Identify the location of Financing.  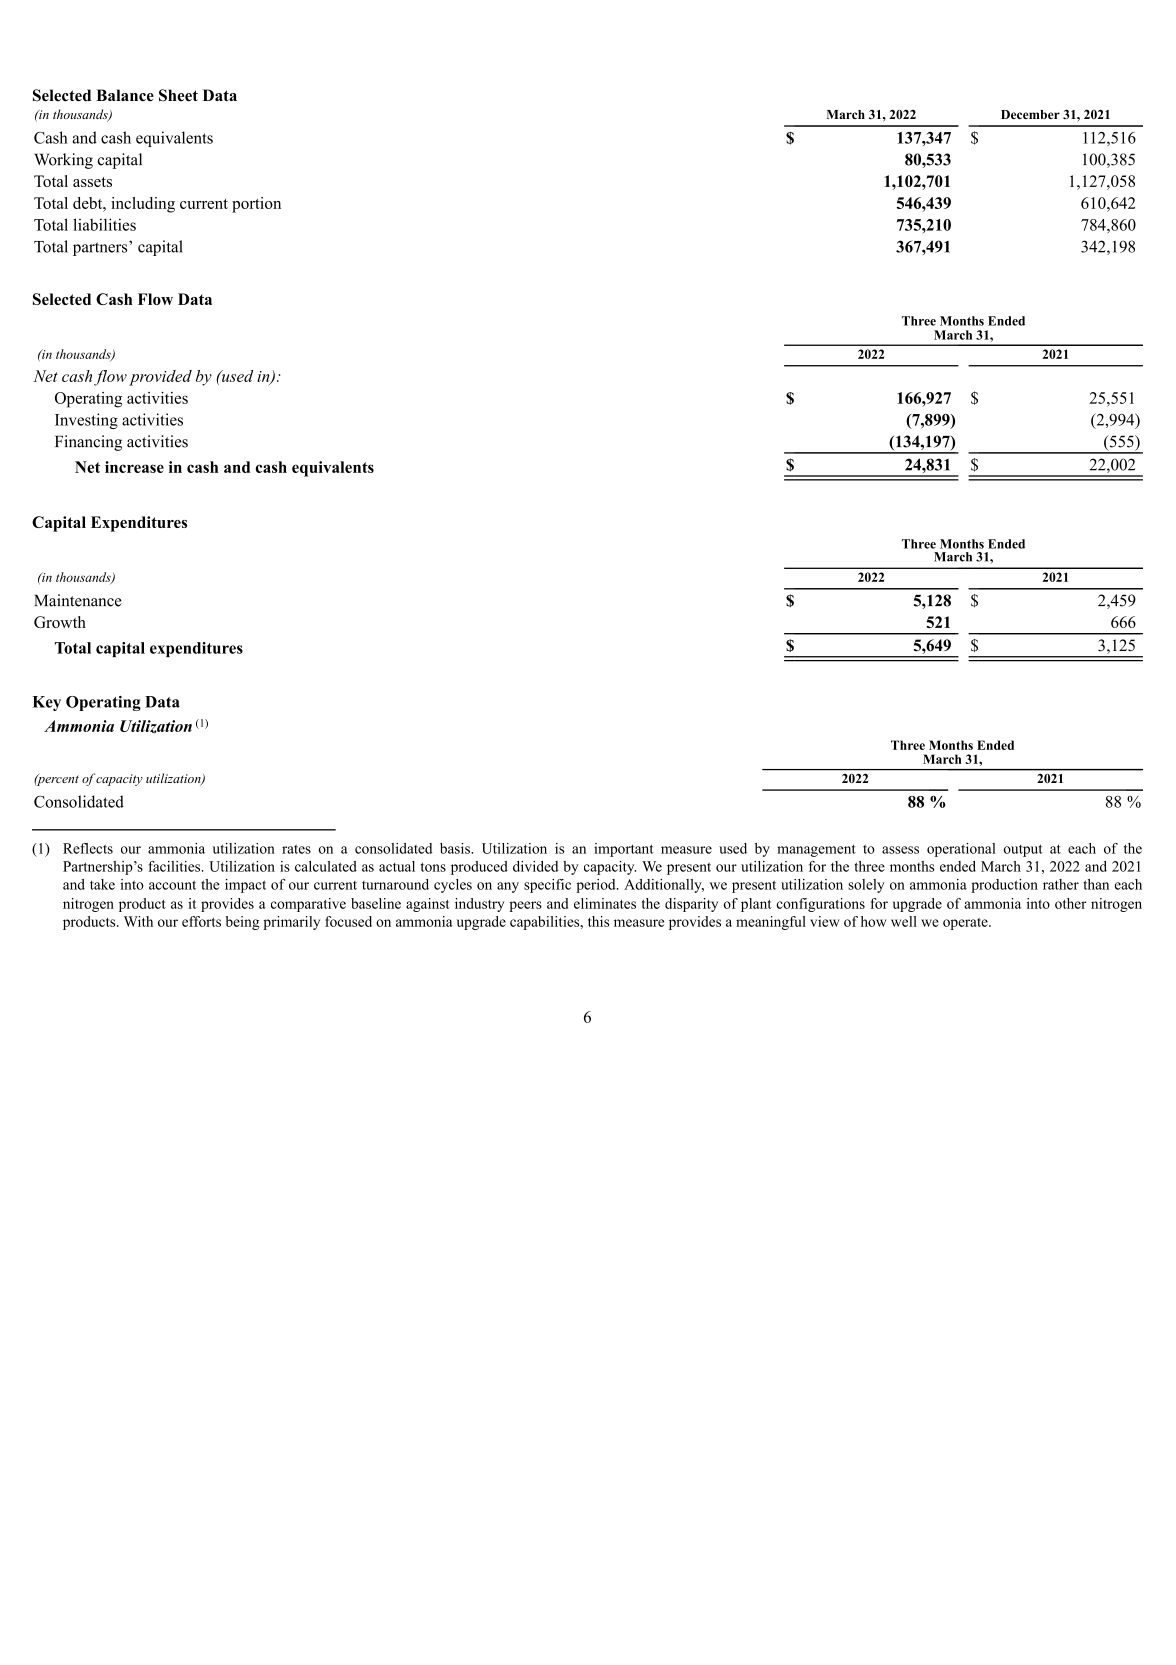
(88, 443).
